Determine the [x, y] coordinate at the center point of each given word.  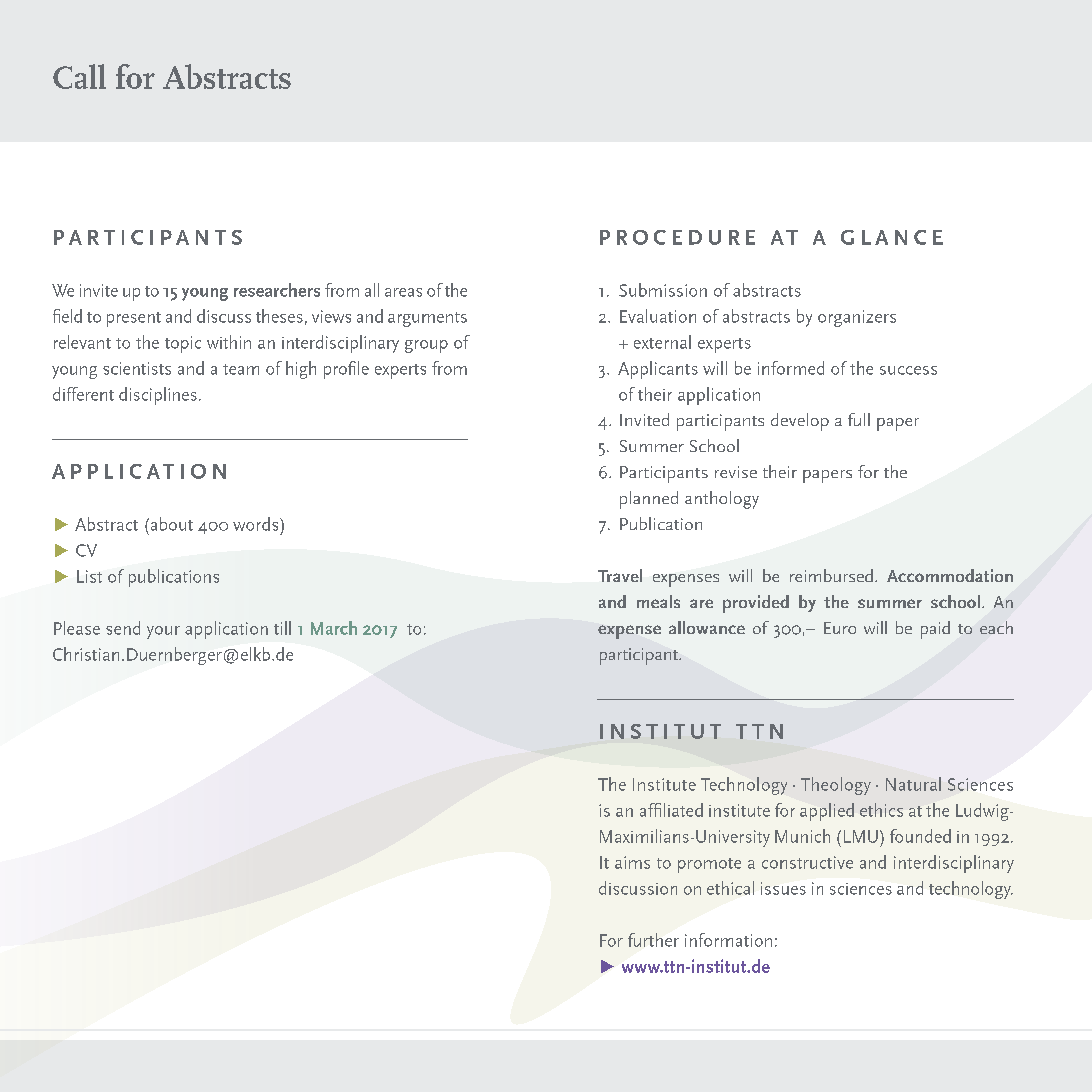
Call [79, 76]
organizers [857, 318]
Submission [663, 290]
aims [632, 862]
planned [649, 500]
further [653, 940]
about [170, 524]
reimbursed [831, 575]
